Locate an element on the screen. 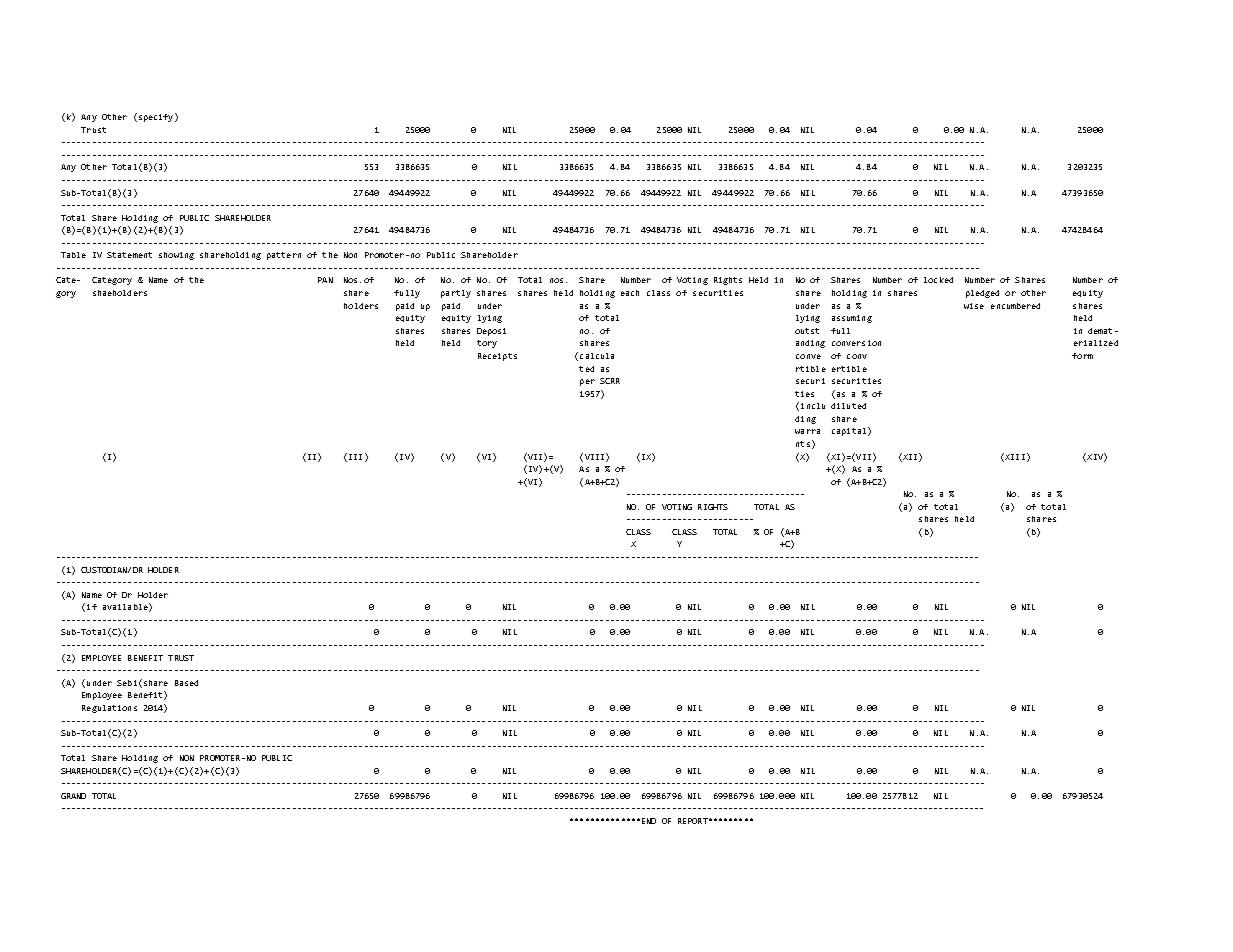  Based is located at coordinates (186, 683).
